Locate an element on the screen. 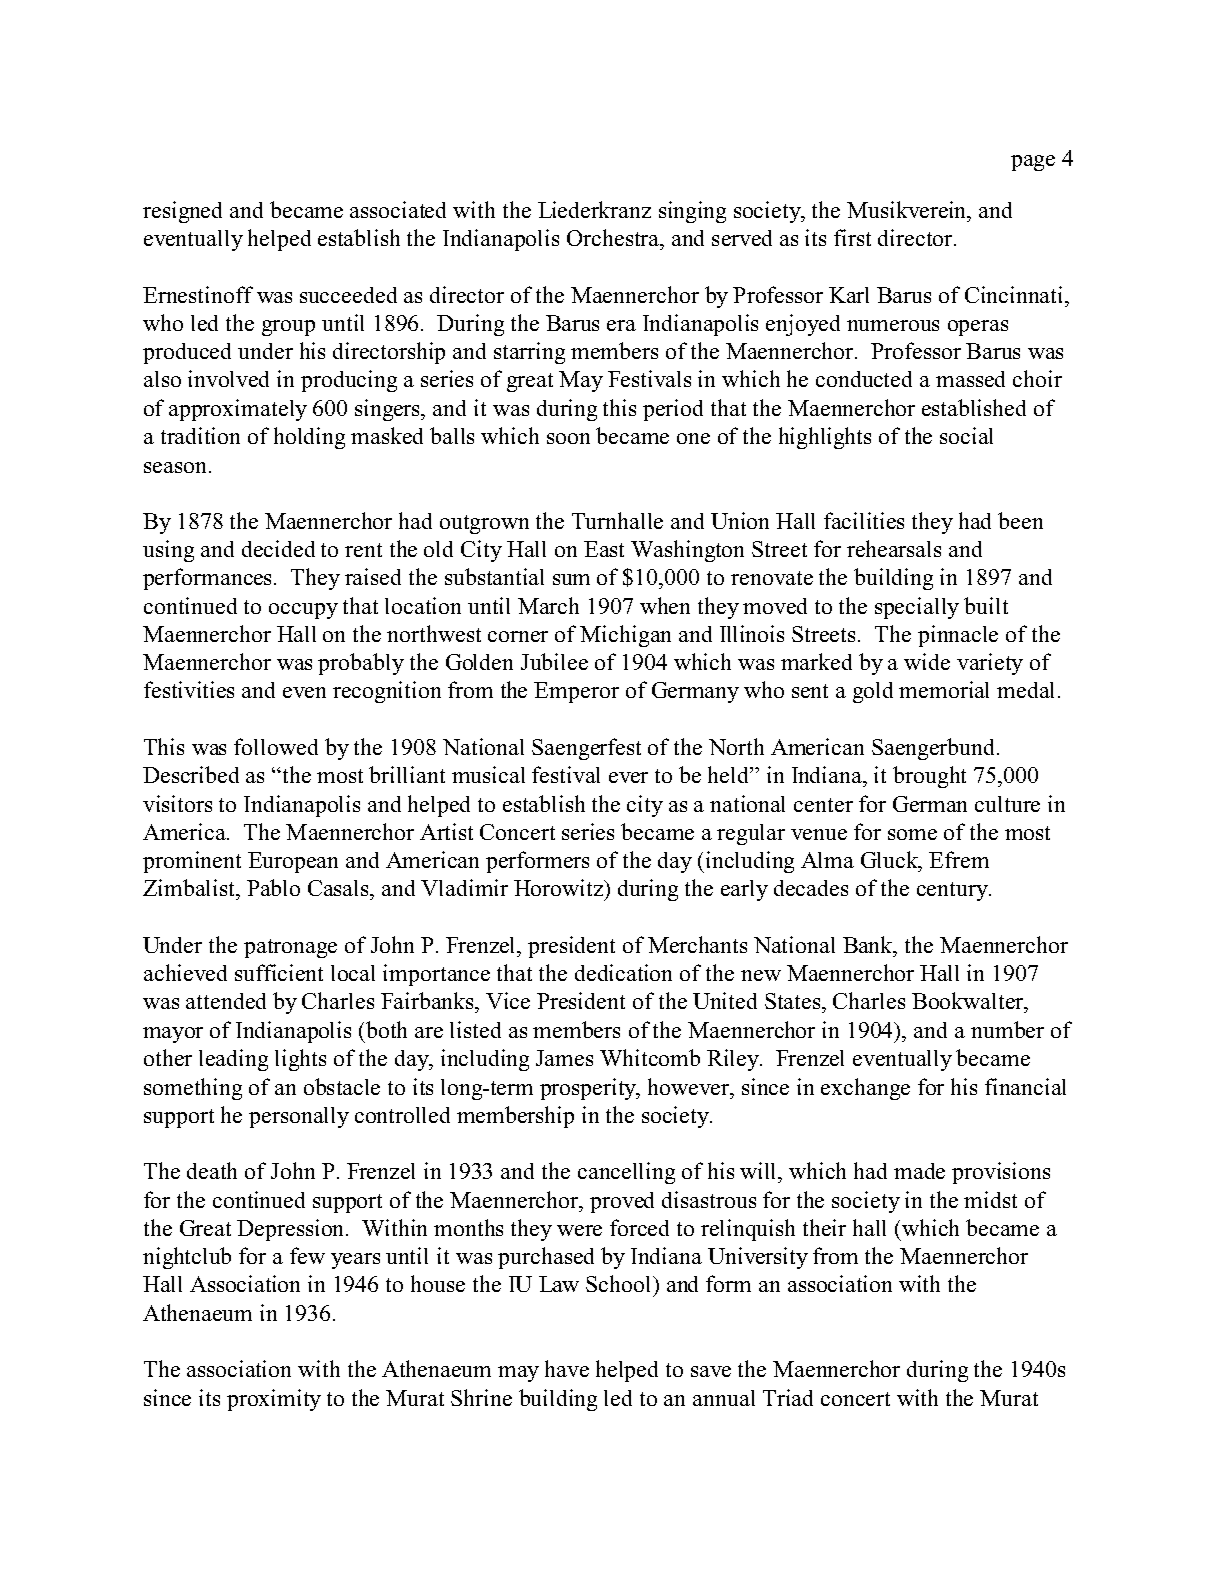 Image resolution: width=1217 pixels, height=1575 pixels. occupy is located at coordinates (303, 611).
